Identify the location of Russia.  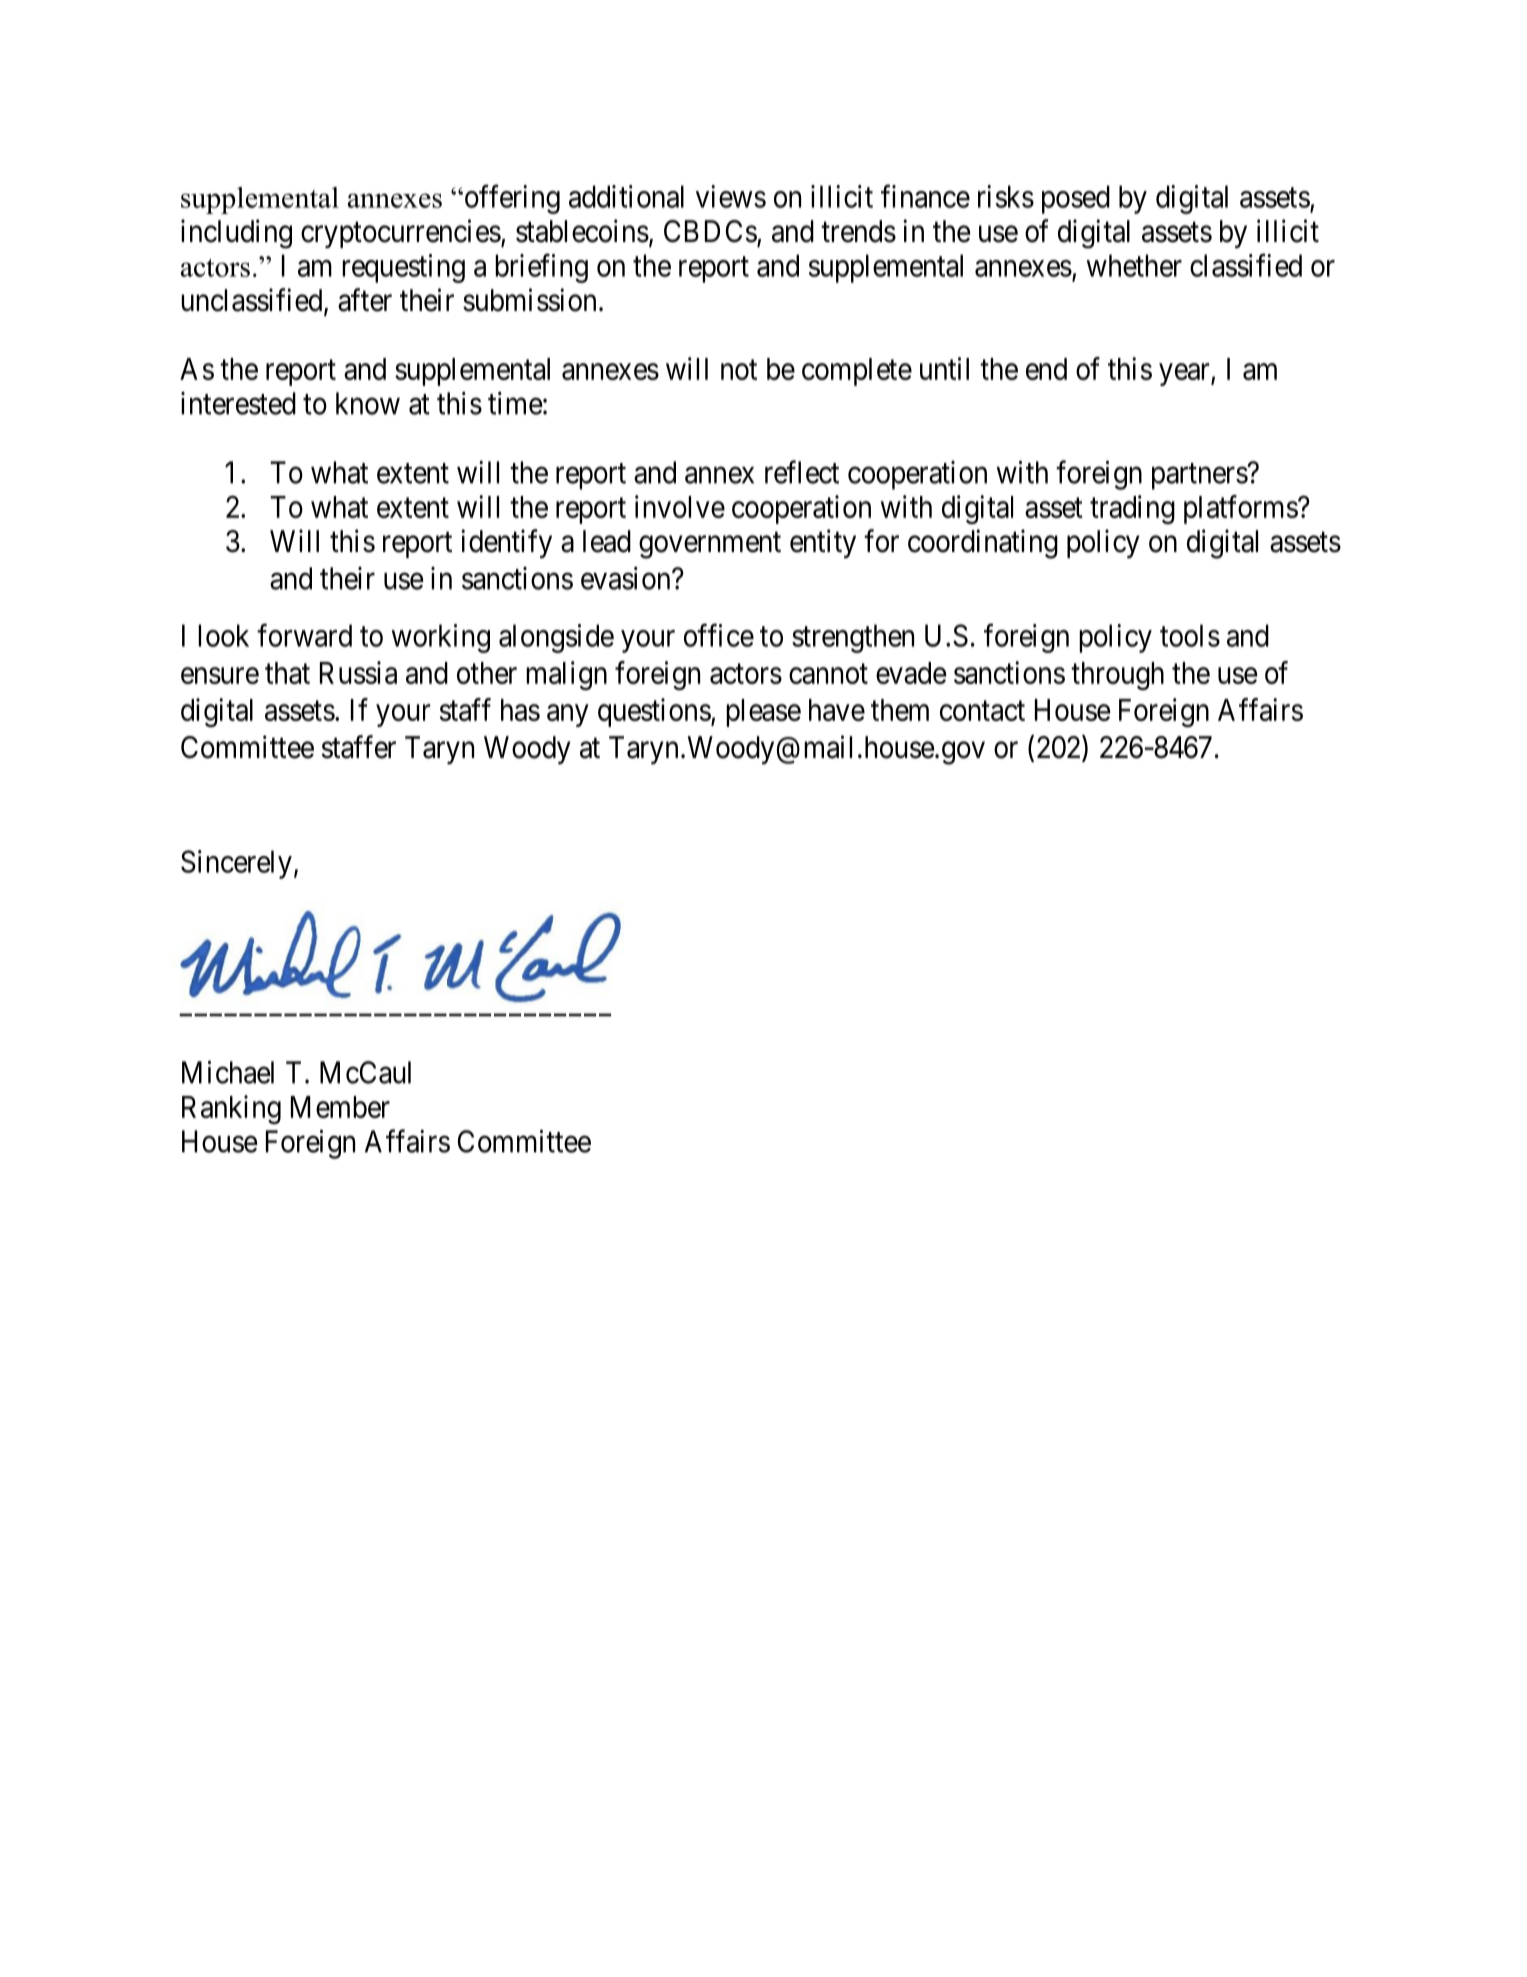
(358, 672).
